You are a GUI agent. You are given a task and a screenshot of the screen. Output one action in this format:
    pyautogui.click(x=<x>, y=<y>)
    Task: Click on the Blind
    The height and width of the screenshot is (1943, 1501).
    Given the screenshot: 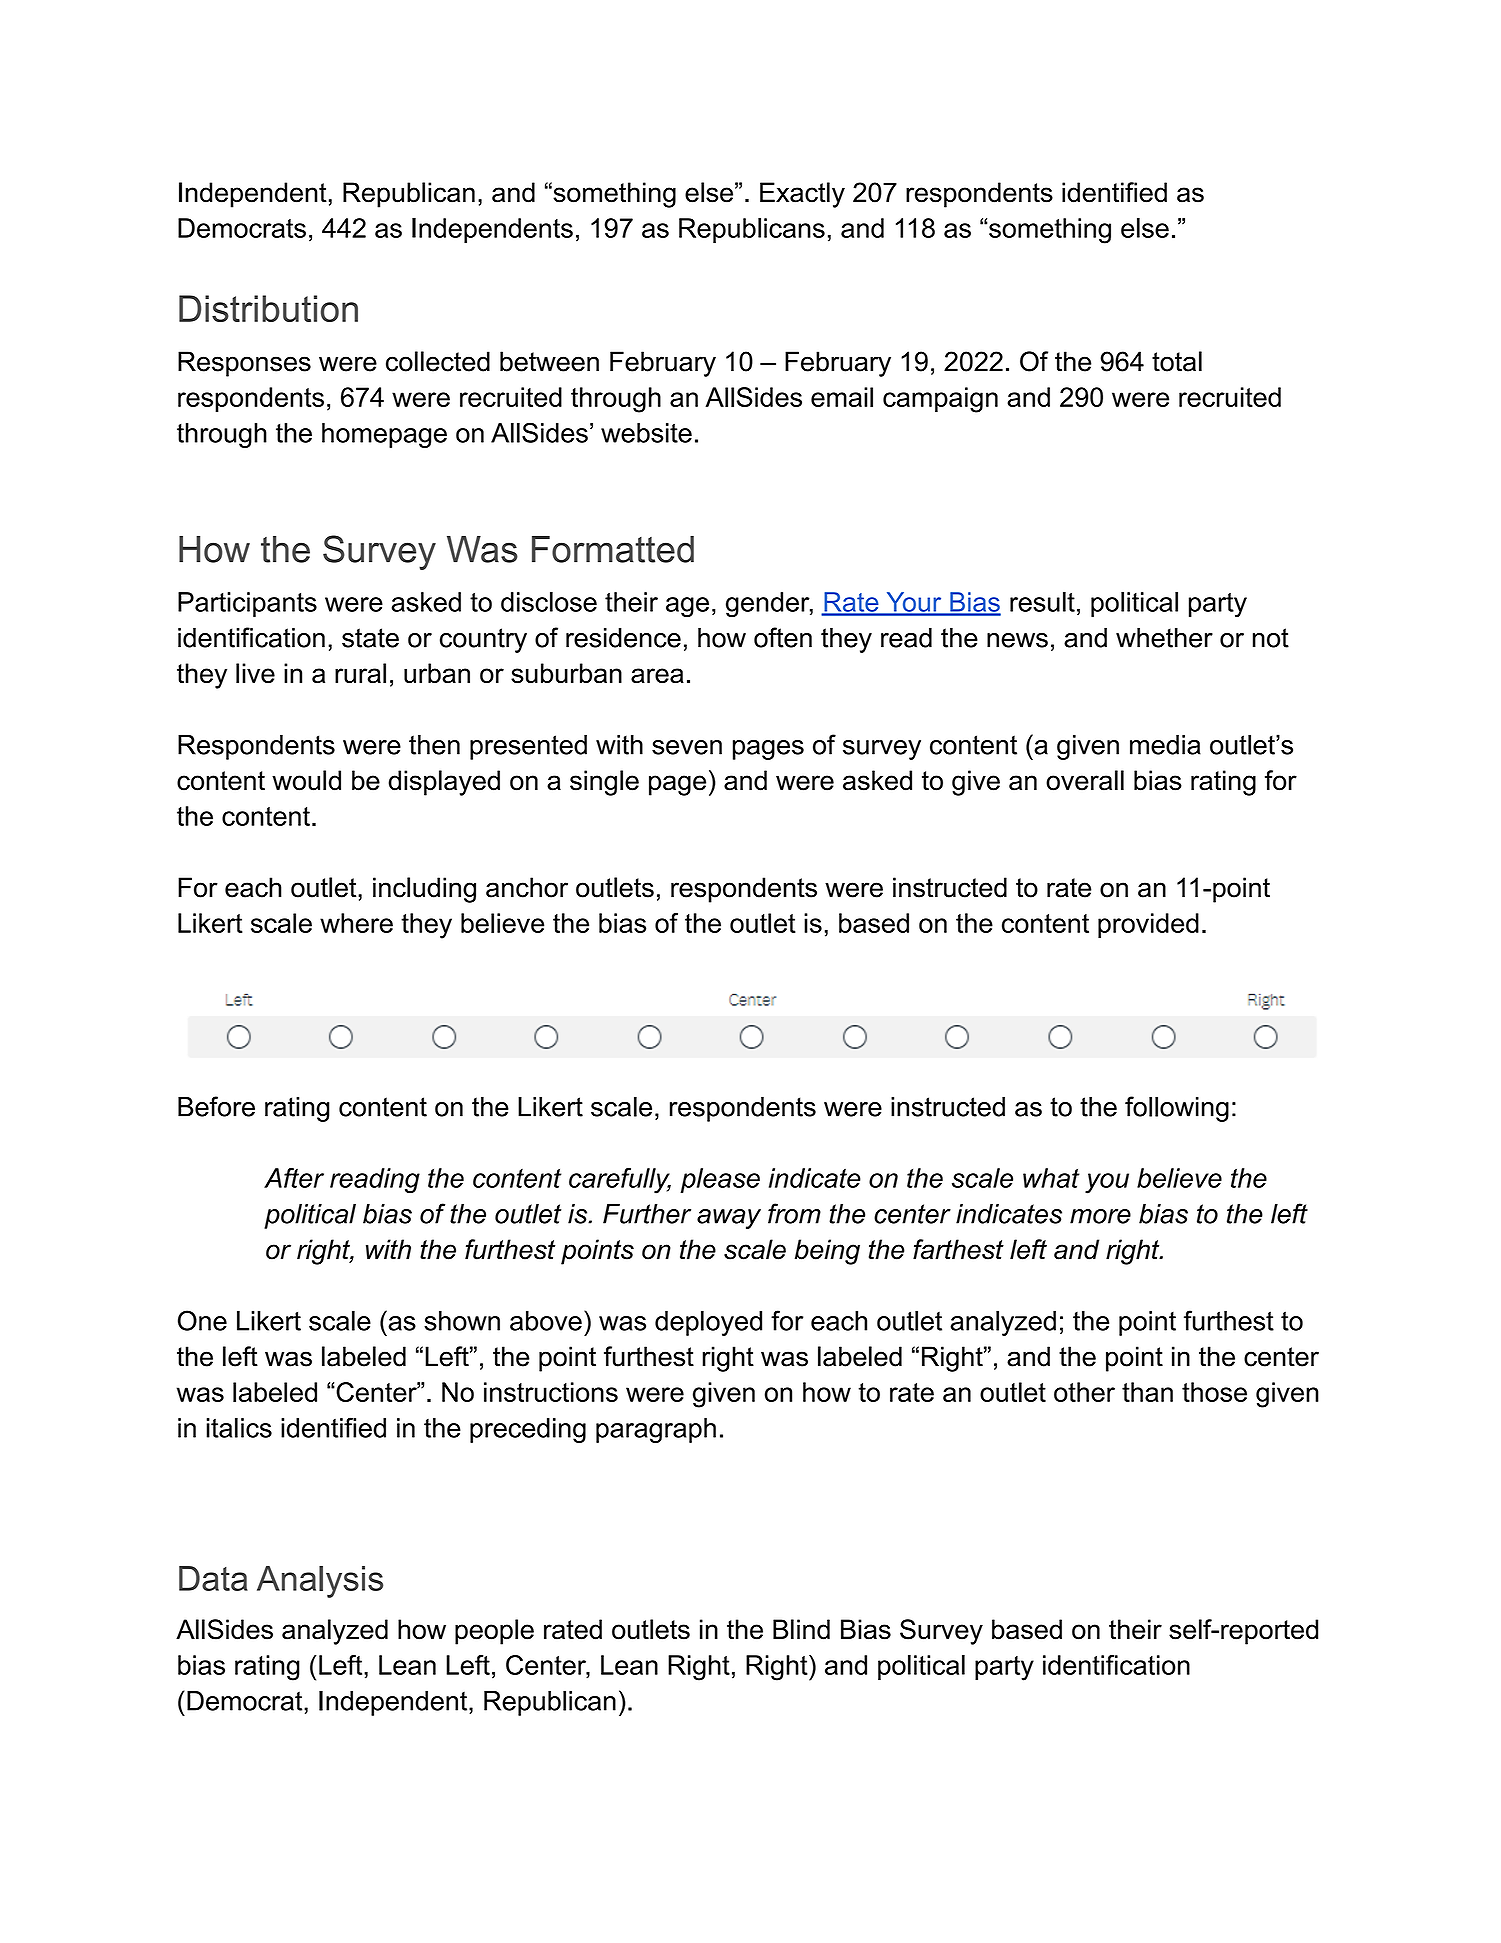 What is the action you would take?
    pyautogui.click(x=801, y=1629)
